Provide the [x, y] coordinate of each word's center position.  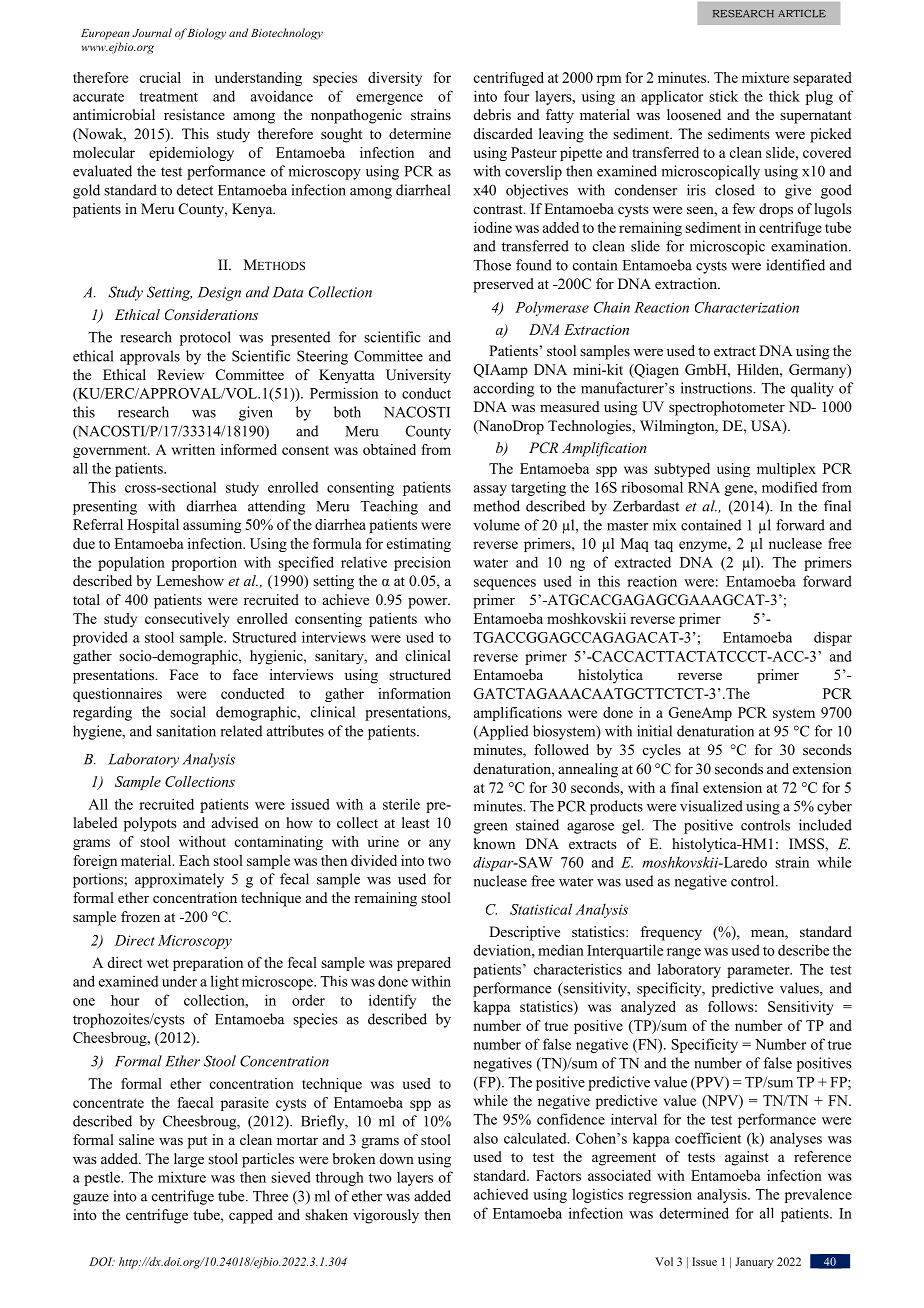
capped [251, 1216]
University [418, 376]
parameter [759, 971]
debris [492, 114]
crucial [160, 77]
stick [723, 96]
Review [180, 374]
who [438, 618]
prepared [424, 964]
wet [158, 963]
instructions [717, 388]
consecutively [187, 620]
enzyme [704, 546]
